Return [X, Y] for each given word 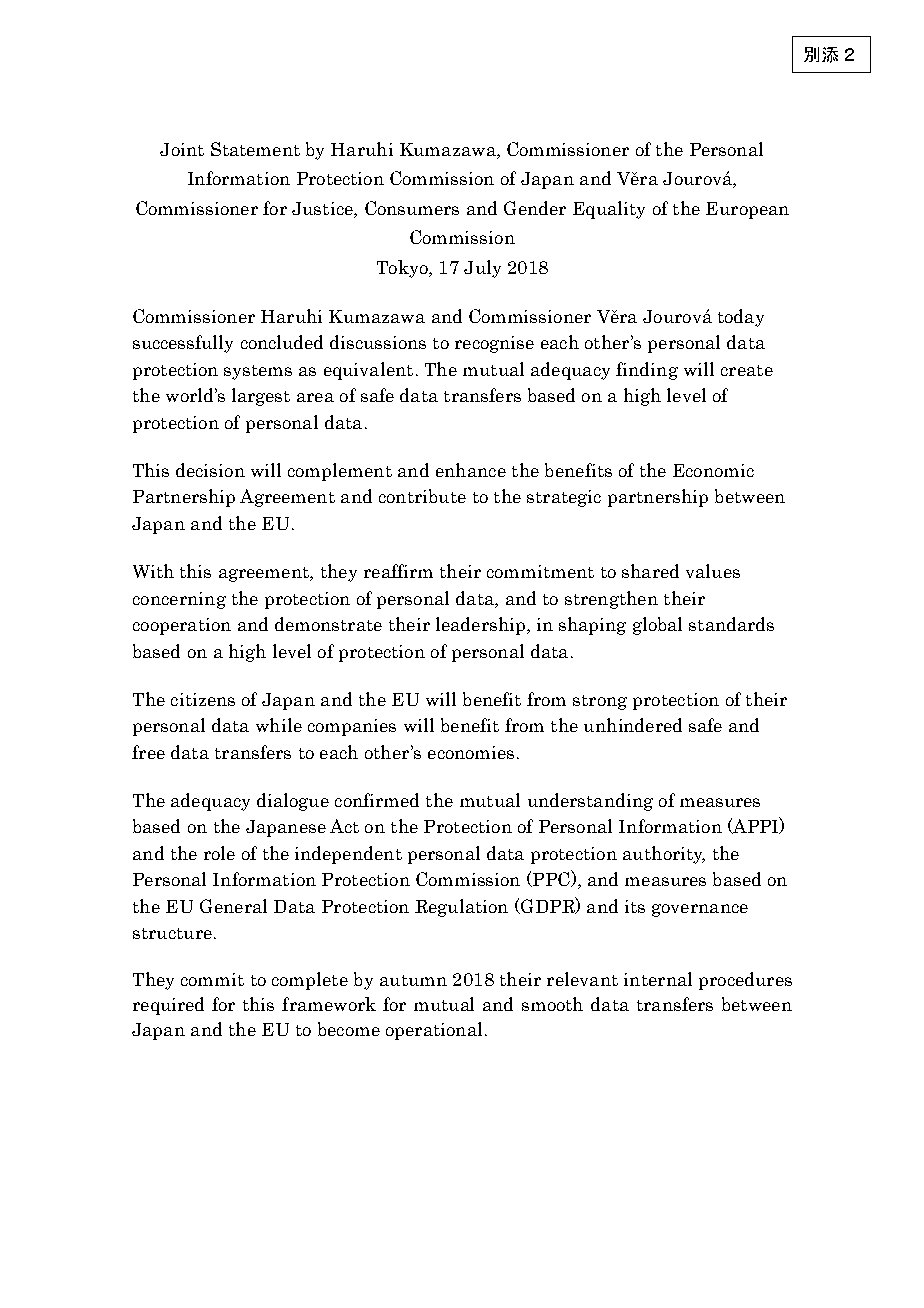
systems [258, 372]
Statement [255, 149]
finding [647, 371]
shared [650, 571]
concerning [179, 600]
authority [664, 855]
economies [471, 752]
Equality [609, 210]
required [168, 1006]
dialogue [293, 802]
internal [658, 979]
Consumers [412, 208]
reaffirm [398, 571]
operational [434, 1031]
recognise [494, 344]
